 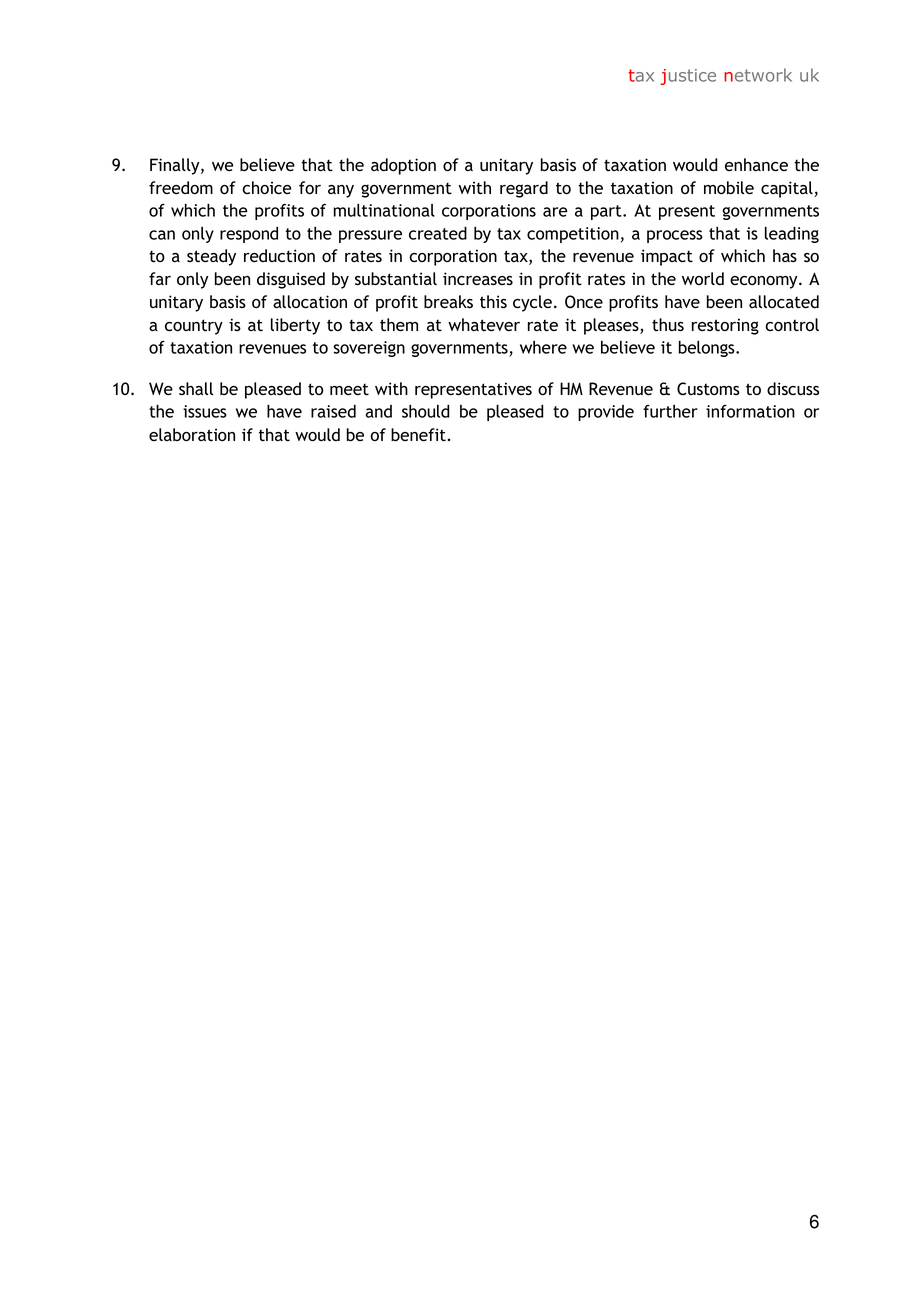 I want to click on country, so click(x=194, y=327).
